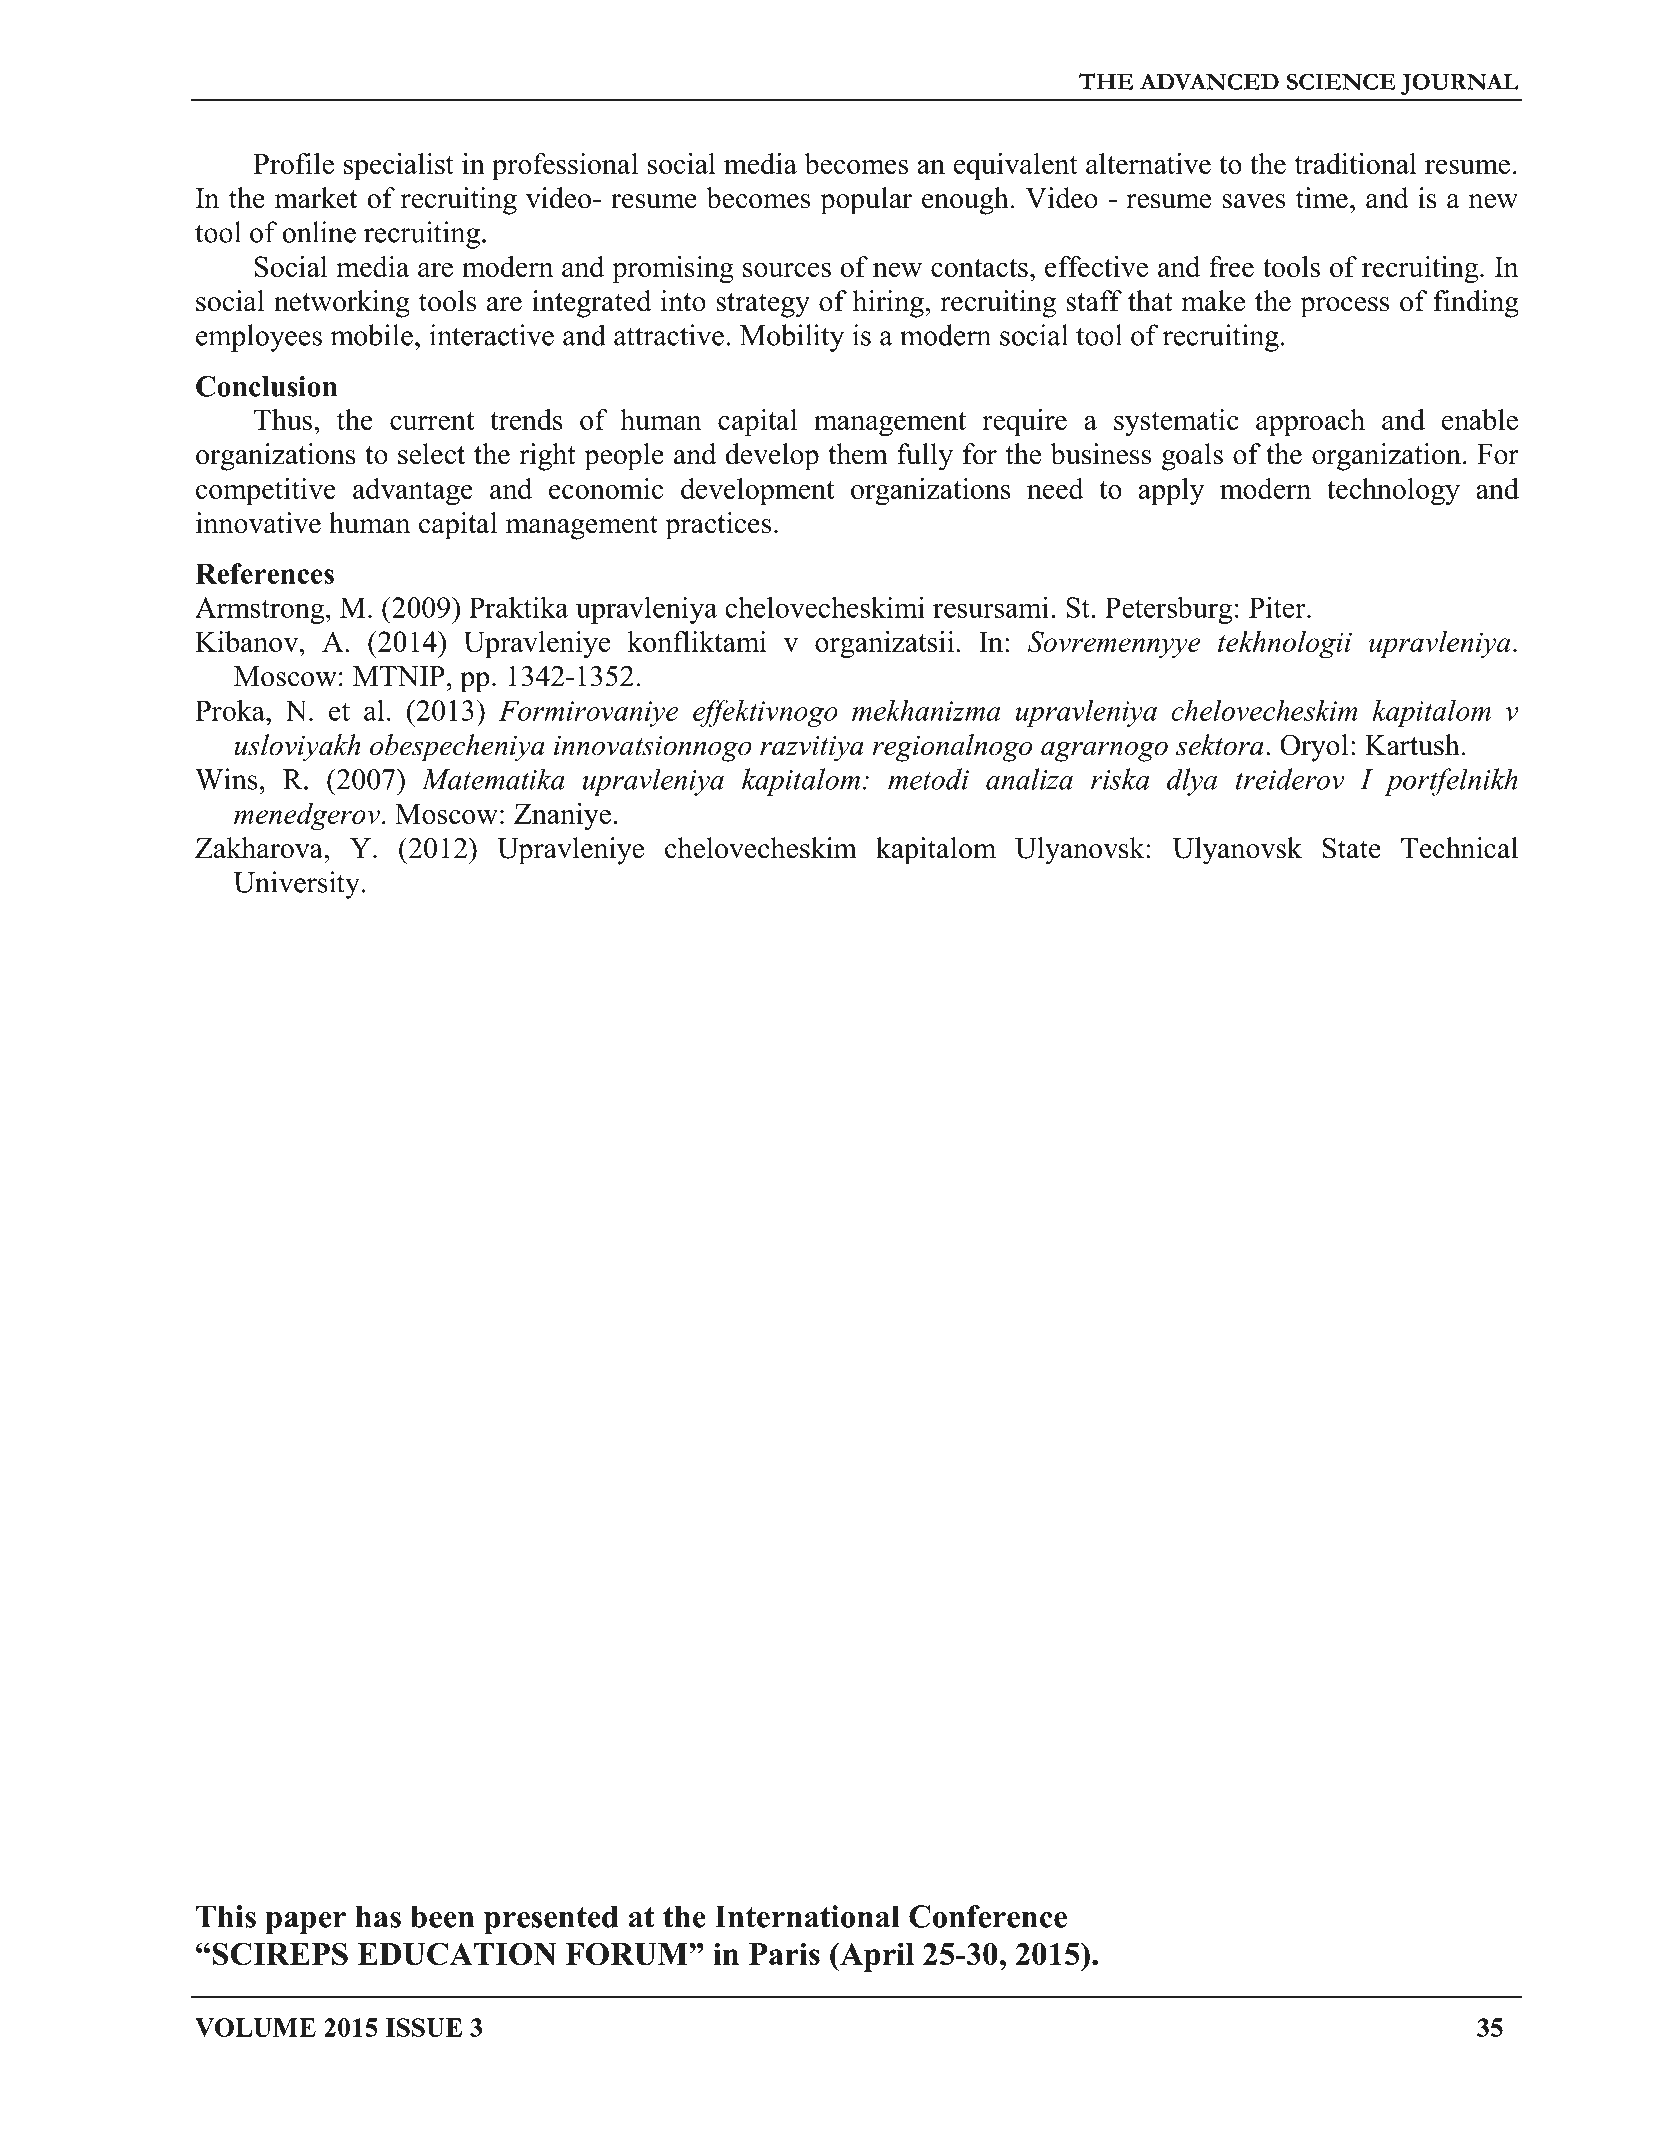 This image has height=2154, width=1665. What do you see at coordinates (297, 885) in the image?
I see `University` at bounding box center [297, 885].
